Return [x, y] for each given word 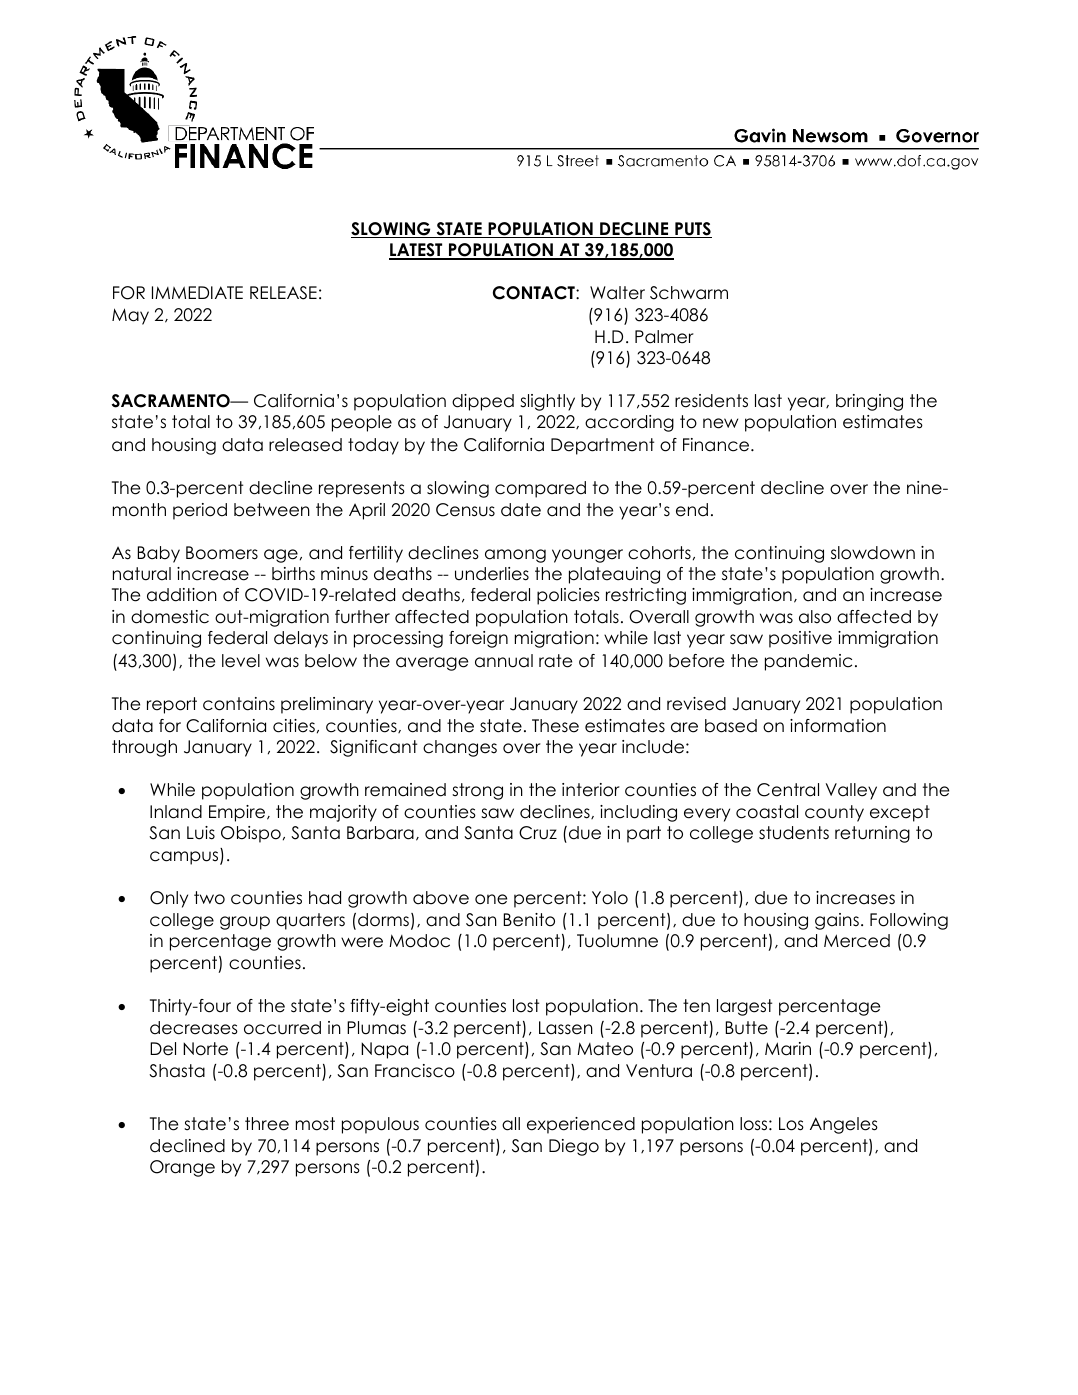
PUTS [692, 230]
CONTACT [535, 293]
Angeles [844, 1125]
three [267, 1124]
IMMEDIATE [197, 292]
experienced [581, 1125]
